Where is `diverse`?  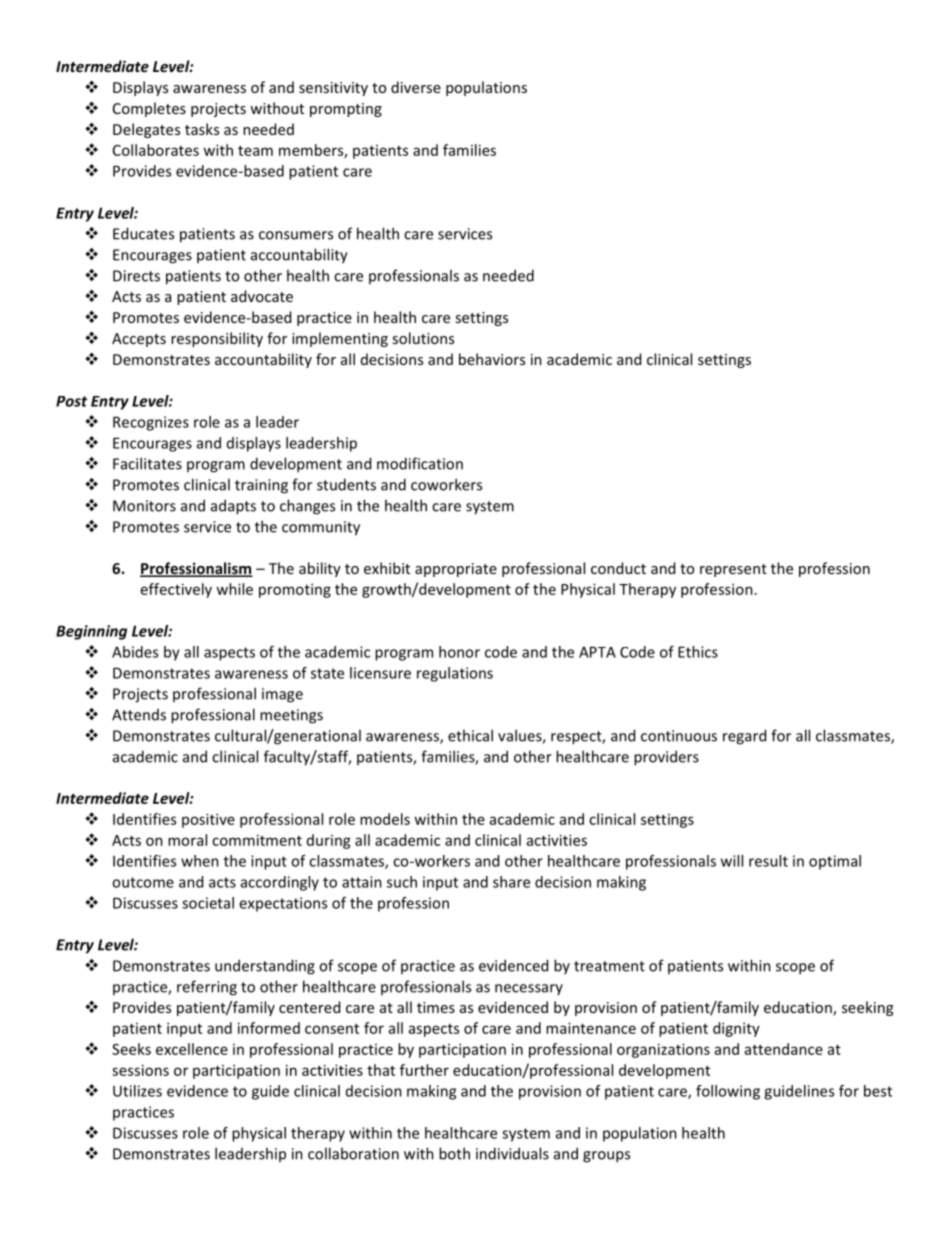 diverse is located at coordinates (416, 87).
